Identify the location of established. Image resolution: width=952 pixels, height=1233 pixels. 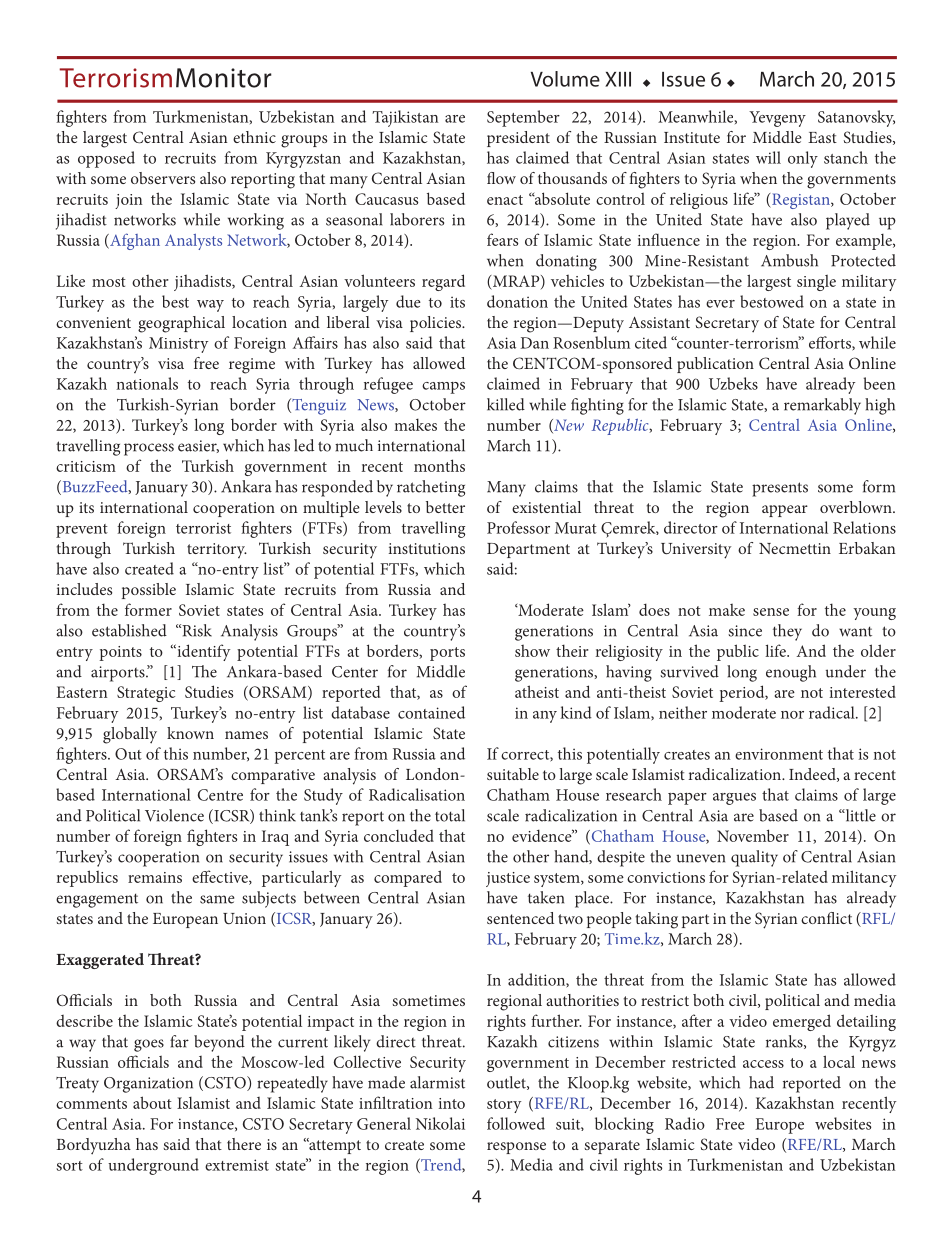
(129, 630).
